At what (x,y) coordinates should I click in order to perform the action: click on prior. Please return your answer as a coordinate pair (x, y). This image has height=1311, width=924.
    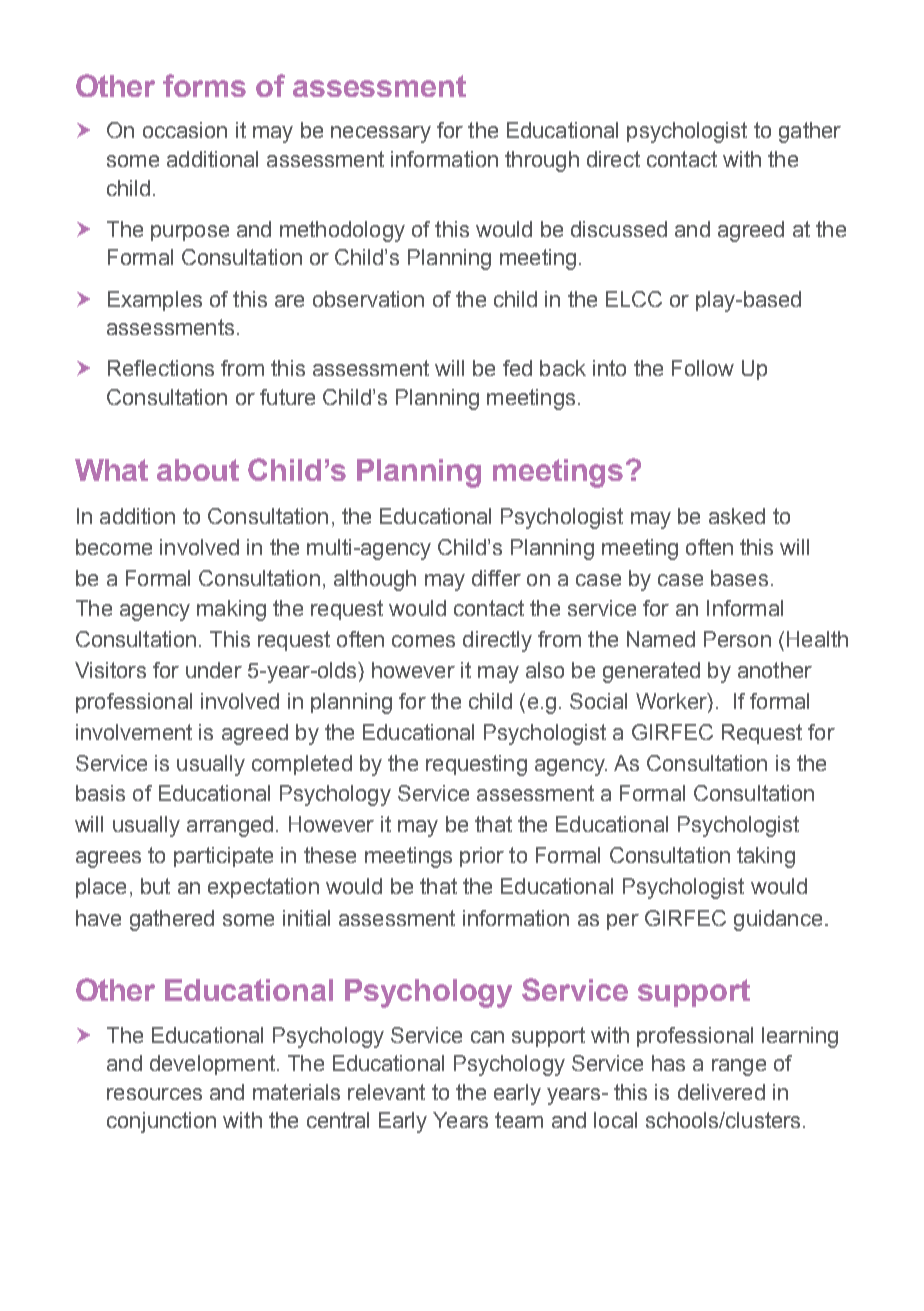
    Looking at the image, I should click on (482, 857).
